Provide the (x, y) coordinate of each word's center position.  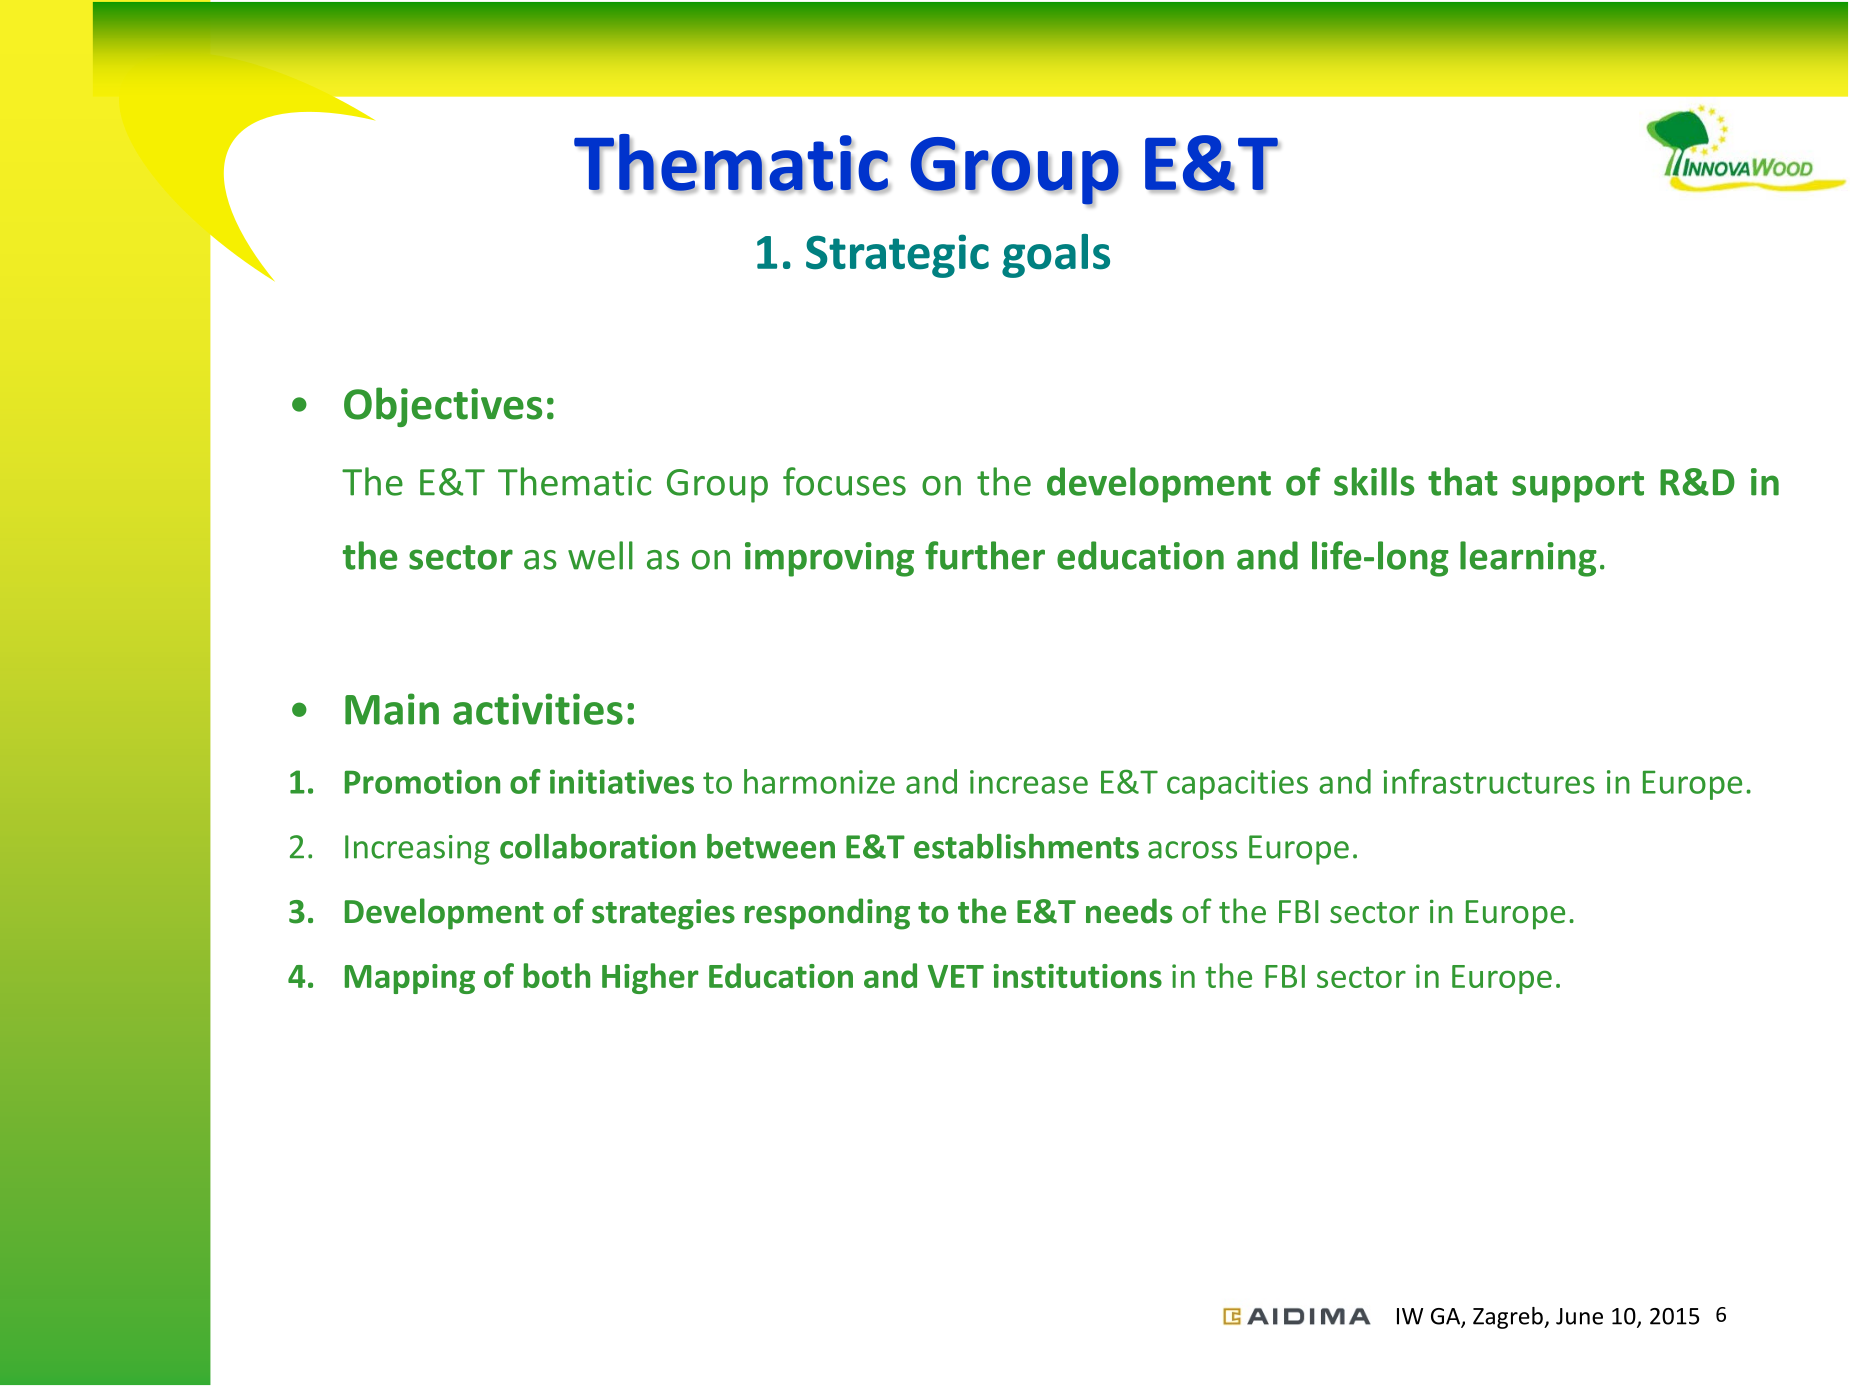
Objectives (443, 407)
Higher (650, 978)
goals (1056, 256)
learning (1528, 559)
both (556, 975)
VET (956, 976)
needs (1129, 911)
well (600, 555)
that (1463, 481)
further (985, 555)
